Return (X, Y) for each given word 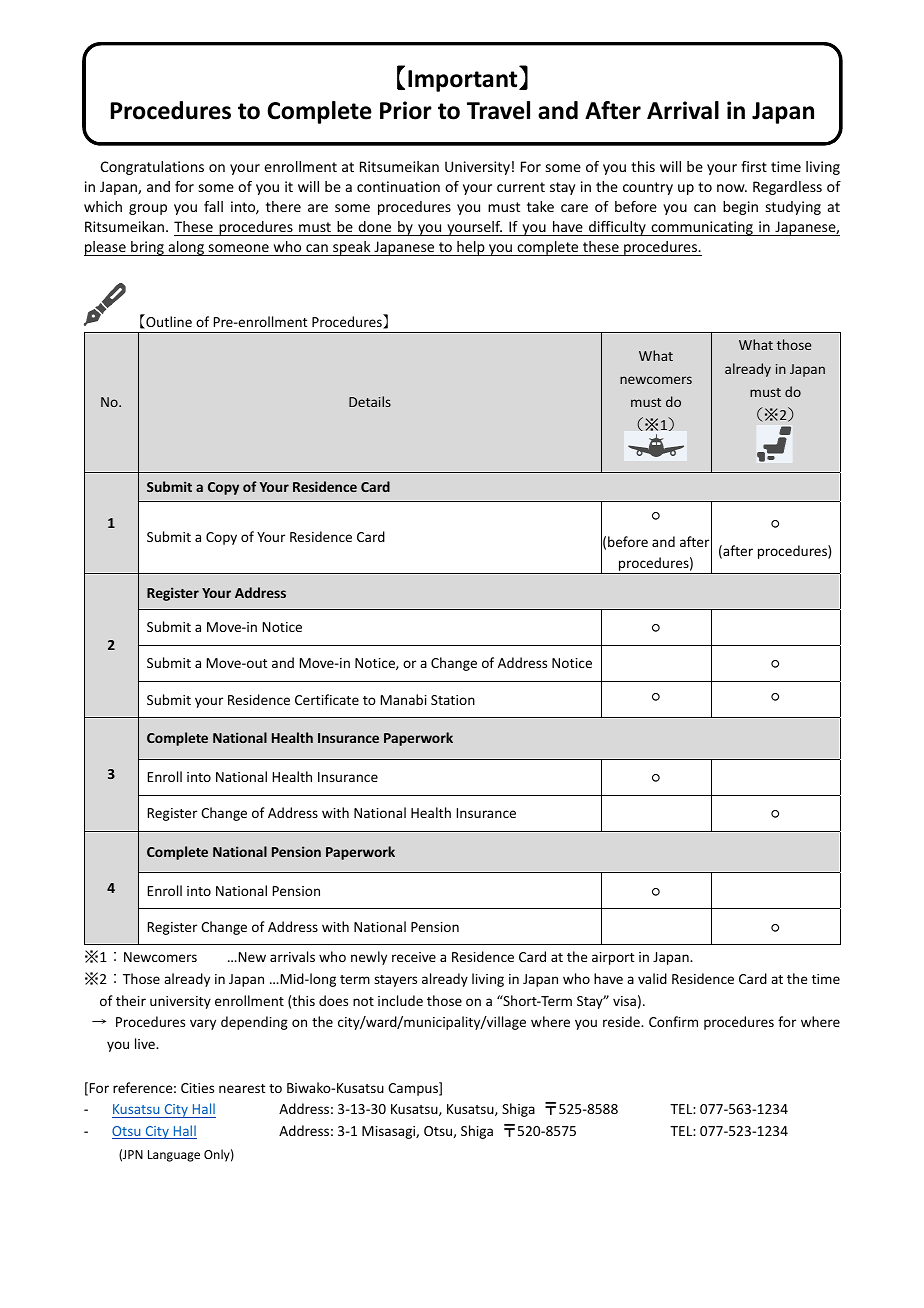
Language (174, 1156)
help (471, 248)
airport (613, 958)
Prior (406, 110)
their (131, 1000)
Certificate (327, 699)
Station (453, 700)
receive (414, 957)
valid (652, 978)
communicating (702, 228)
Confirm (673, 1021)
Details (370, 401)
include (400, 1000)
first (754, 166)
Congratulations (152, 168)
